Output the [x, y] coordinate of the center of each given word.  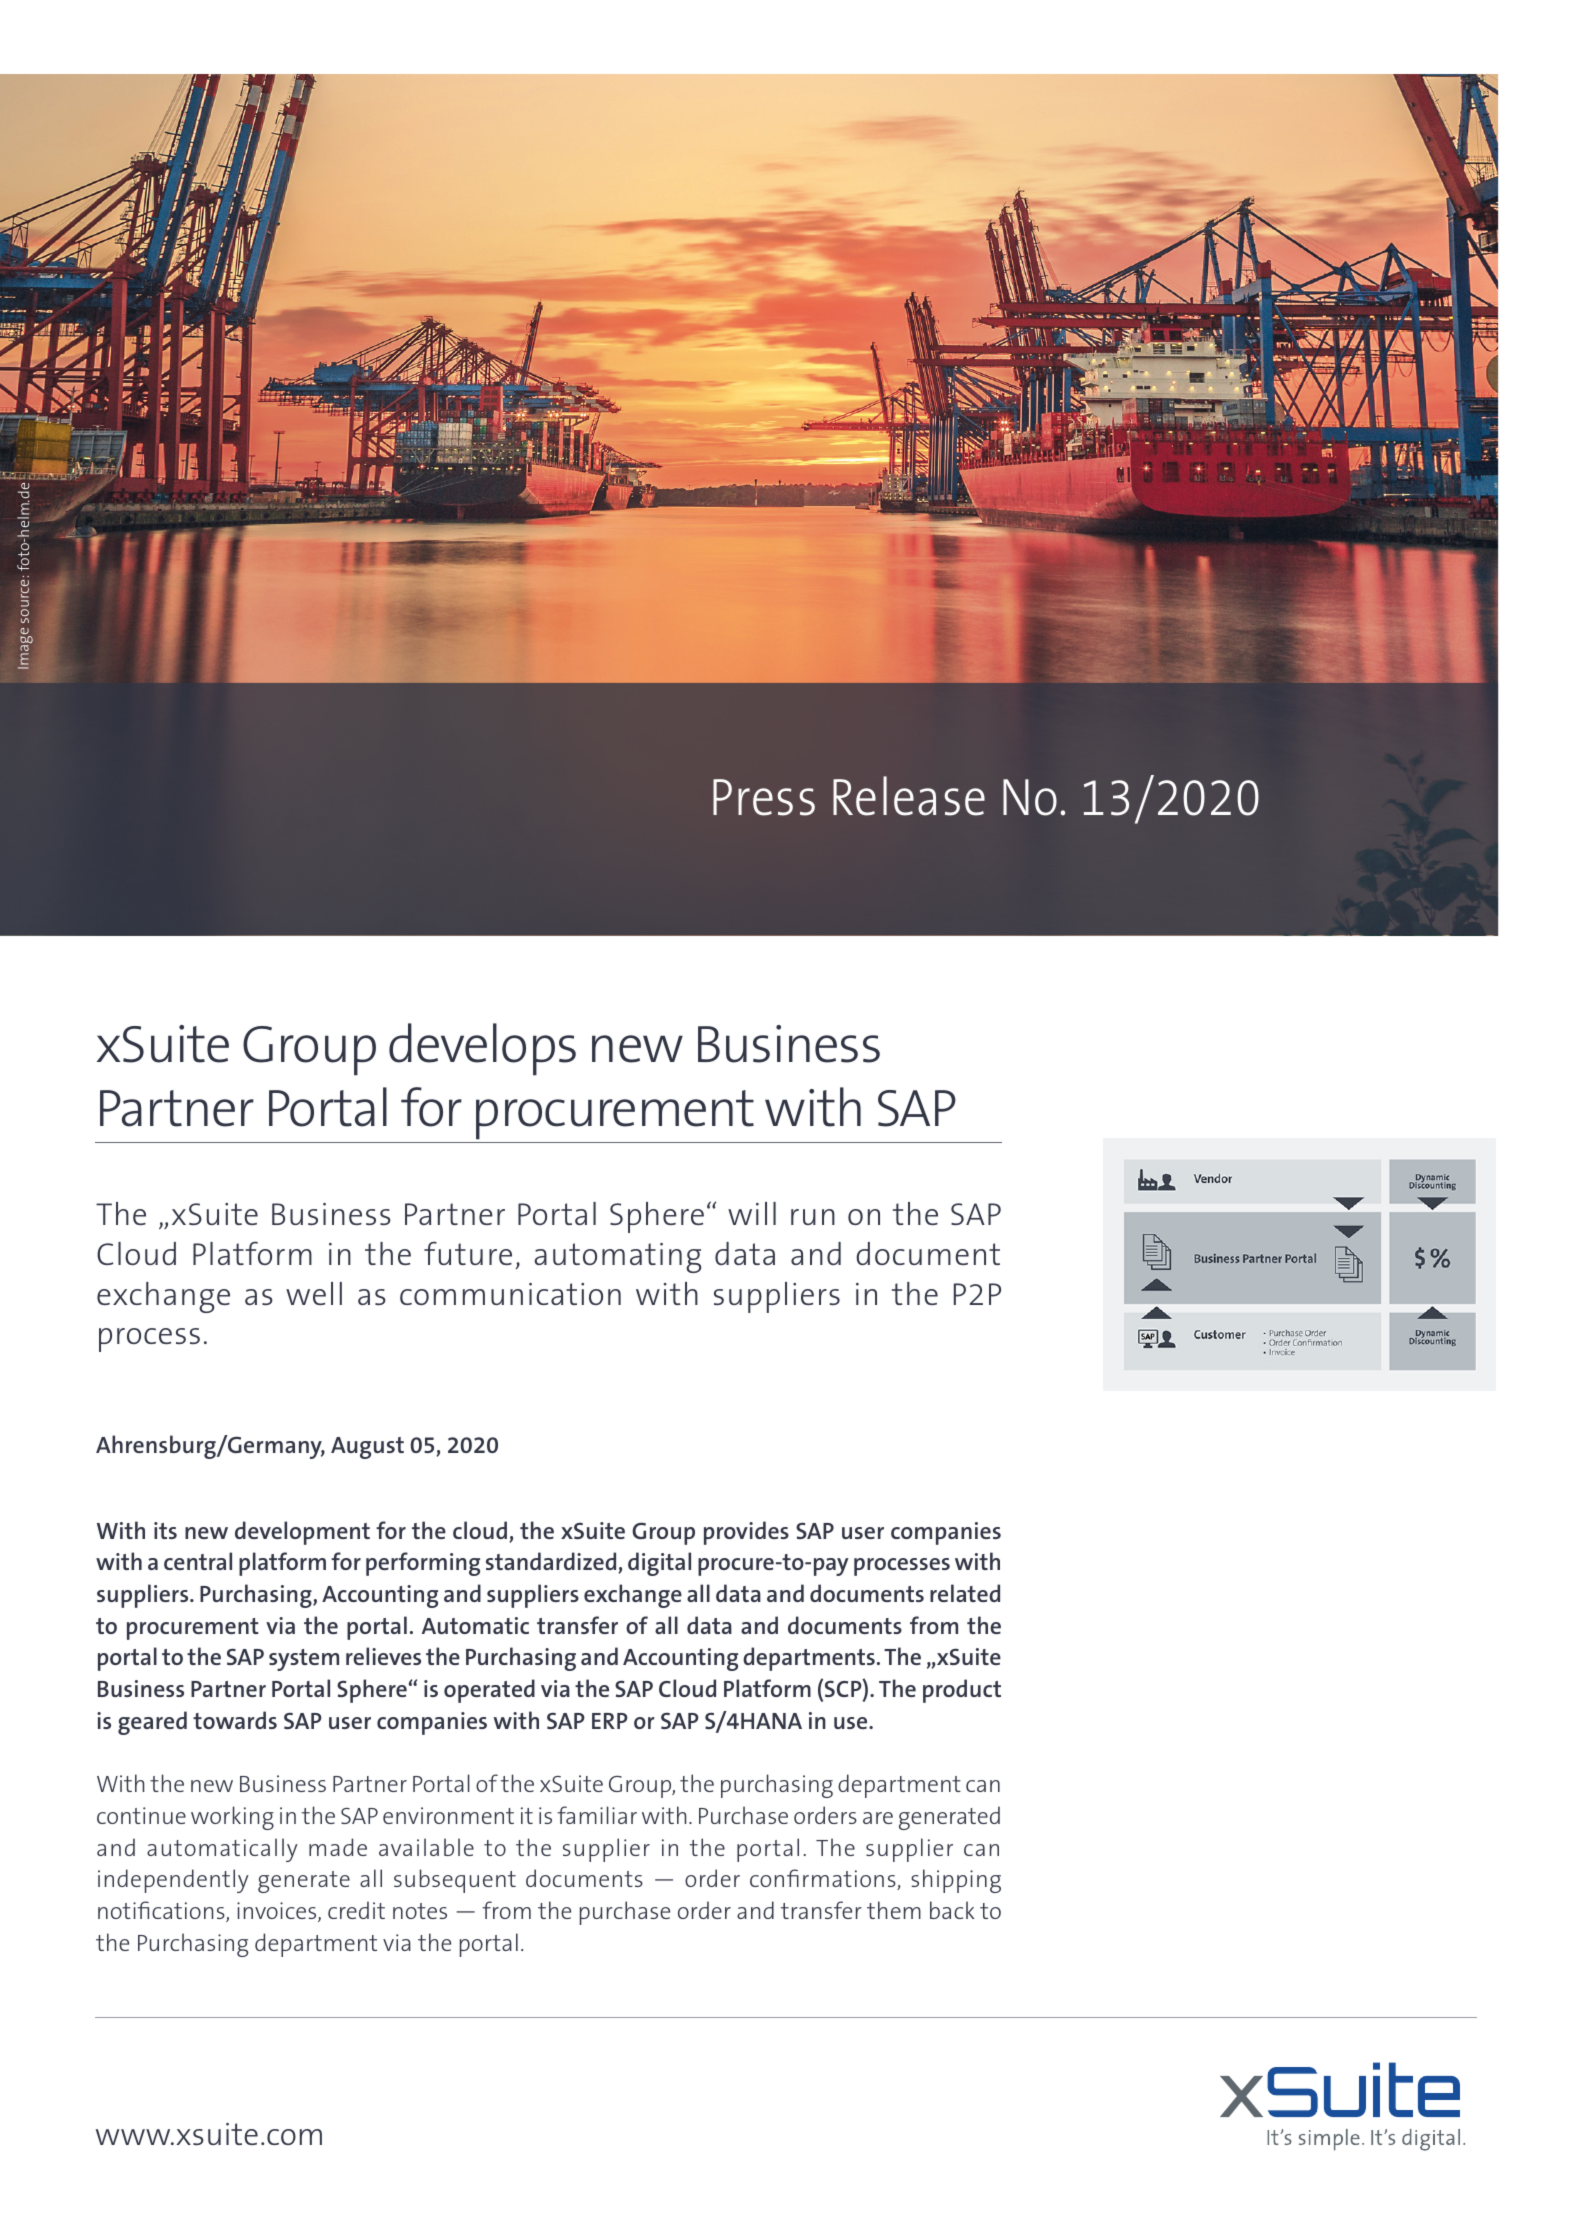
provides [746, 1533]
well [314, 1293]
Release [909, 796]
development [302, 1533]
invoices [278, 1912]
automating [618, 1258]
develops [482, 1049]
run [813, 1217]
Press [764, 797]
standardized [552, 1562]
